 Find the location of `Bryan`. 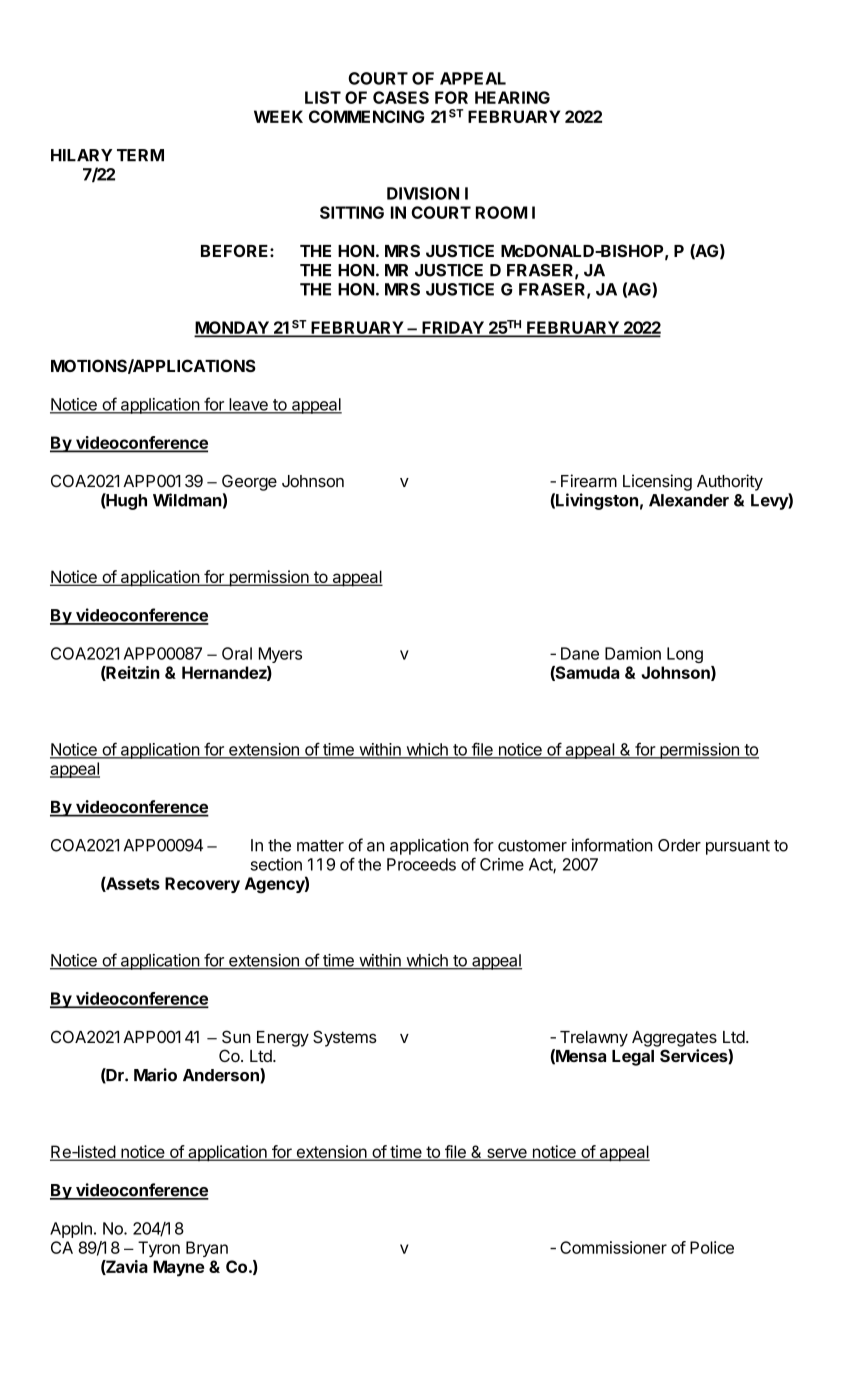

Bryan is located at coordinates (207, 1249).
